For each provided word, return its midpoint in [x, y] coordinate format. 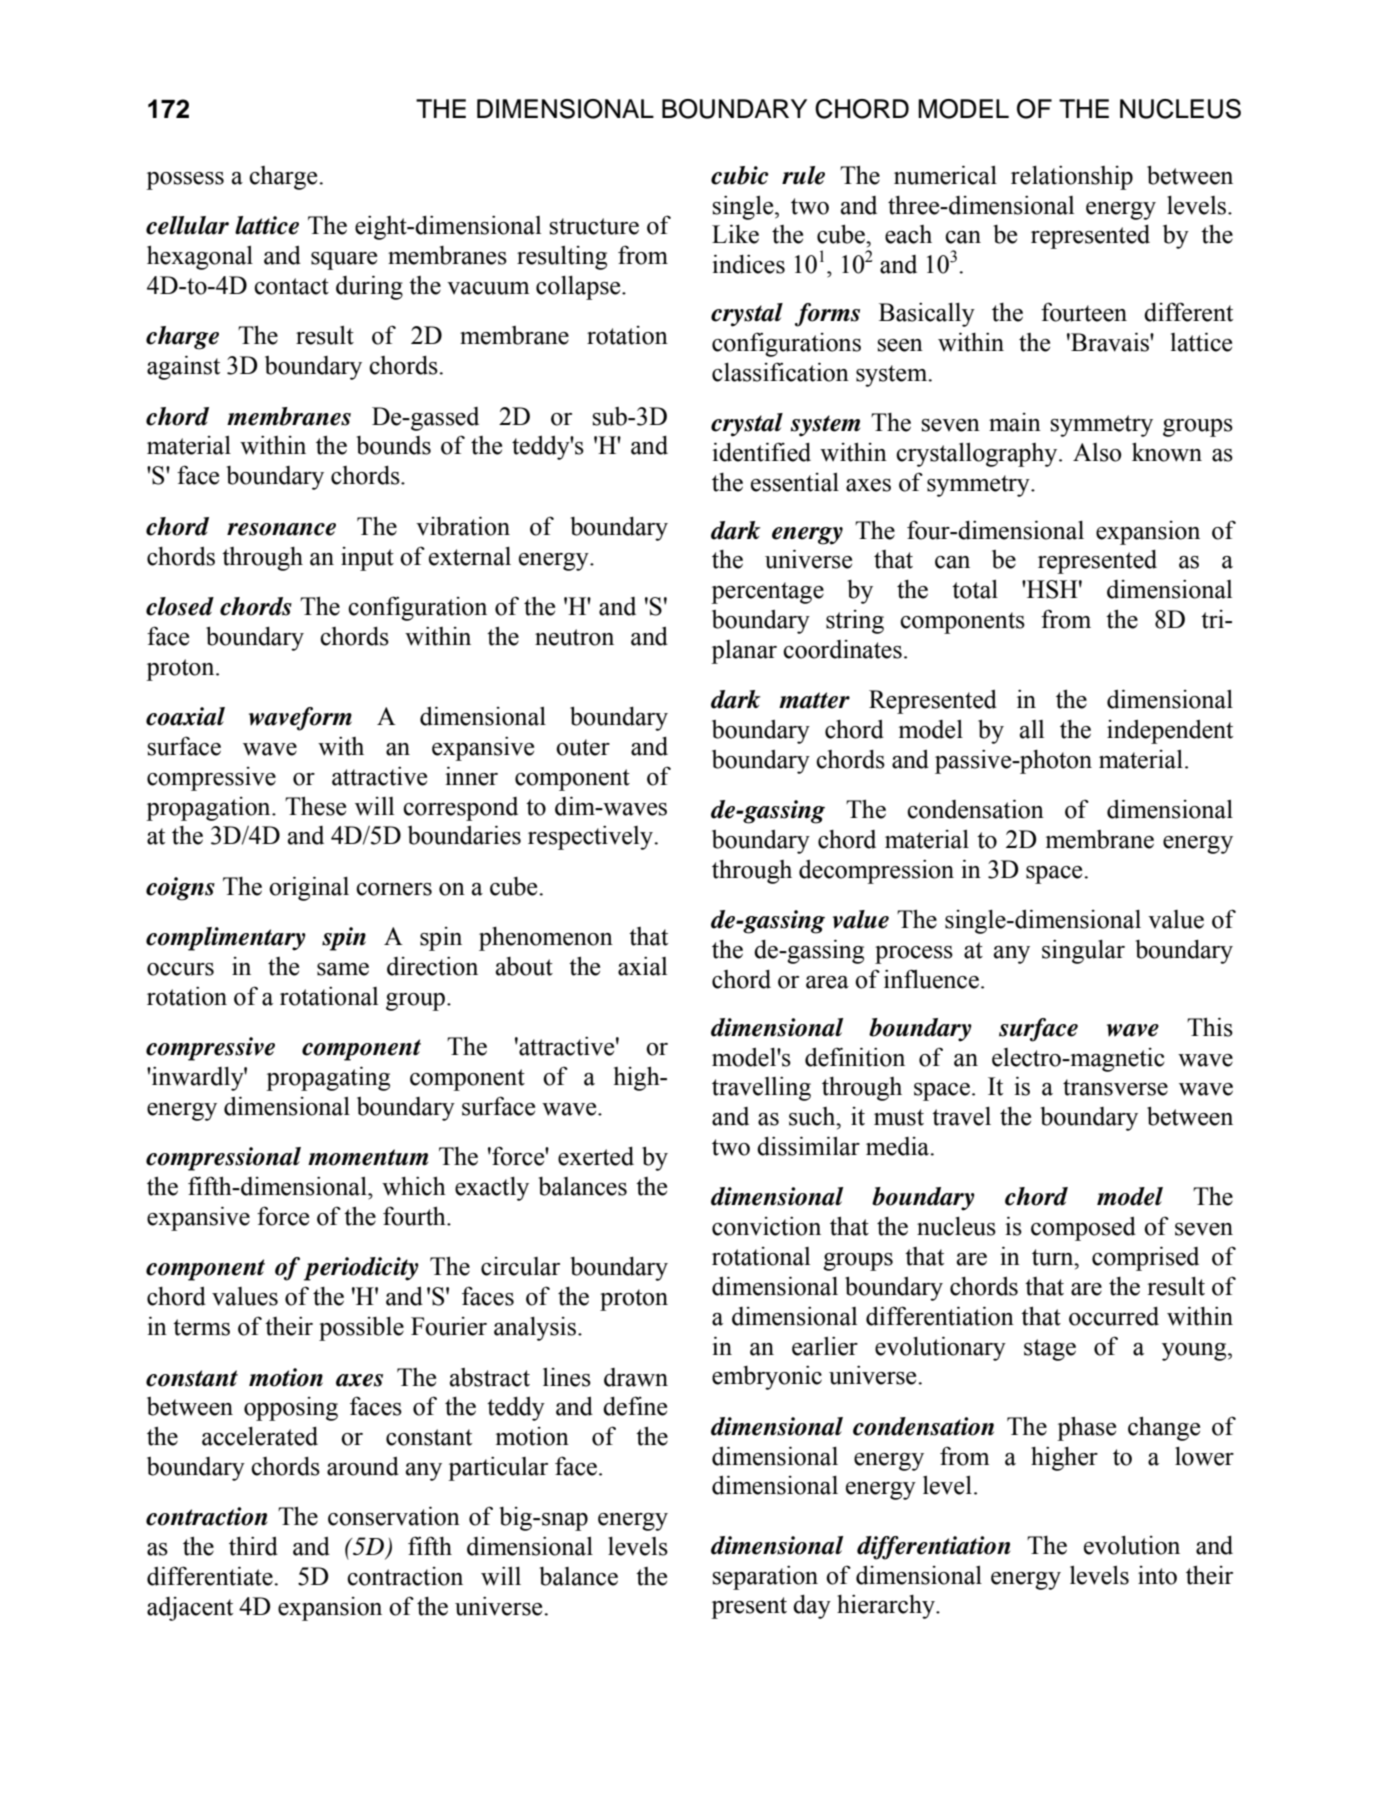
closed [180, 606]
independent [1170, 732]
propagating [328, 1078]
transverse [1115, 1087]
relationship [1072, 178]
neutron [574, 637]
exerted [596, 1156]
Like [735, 234]
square [344, 261]
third [253, 1546]
